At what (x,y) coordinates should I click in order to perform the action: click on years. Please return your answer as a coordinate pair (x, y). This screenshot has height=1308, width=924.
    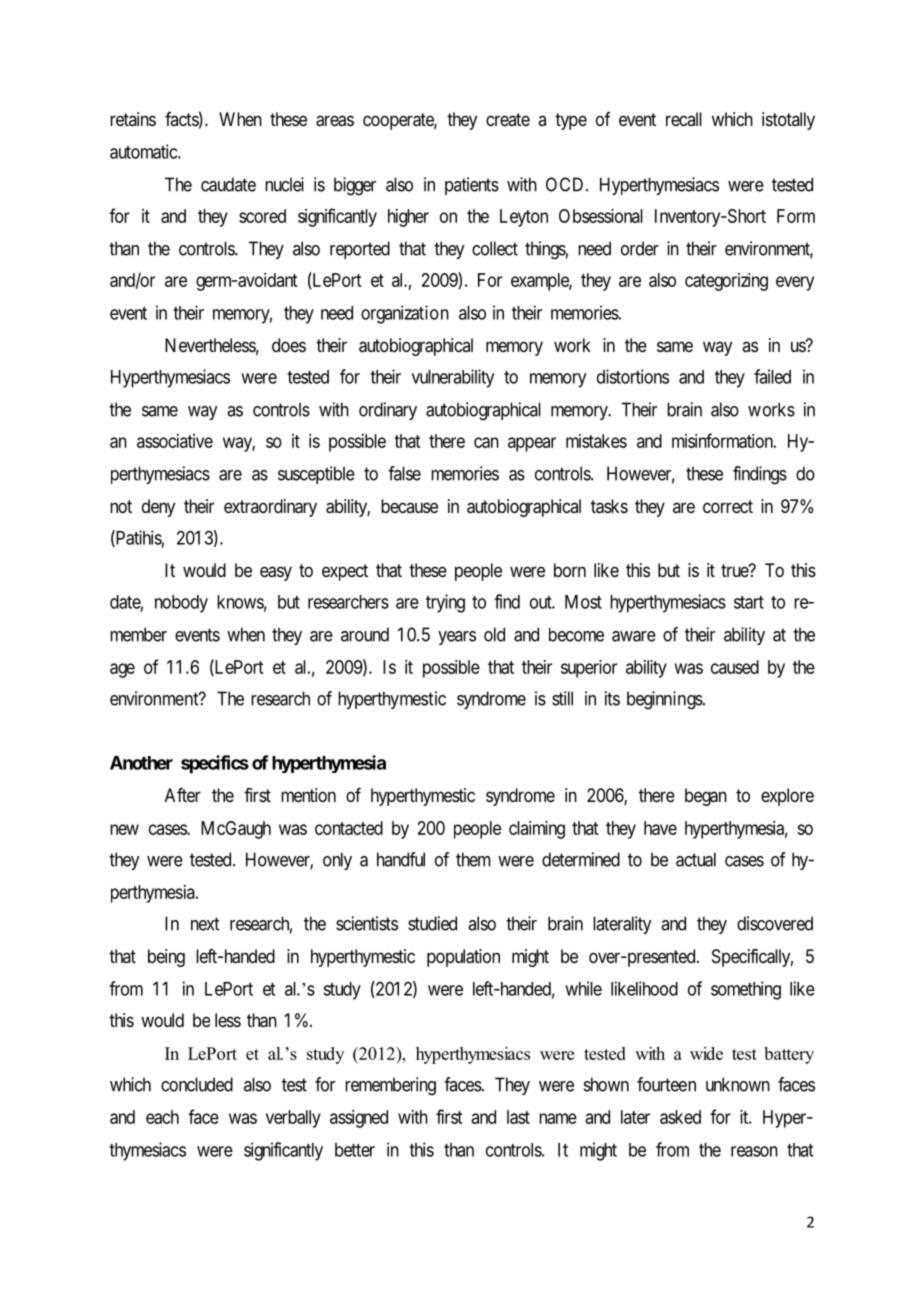
    Looking at the image, I should click on (457, 638).
